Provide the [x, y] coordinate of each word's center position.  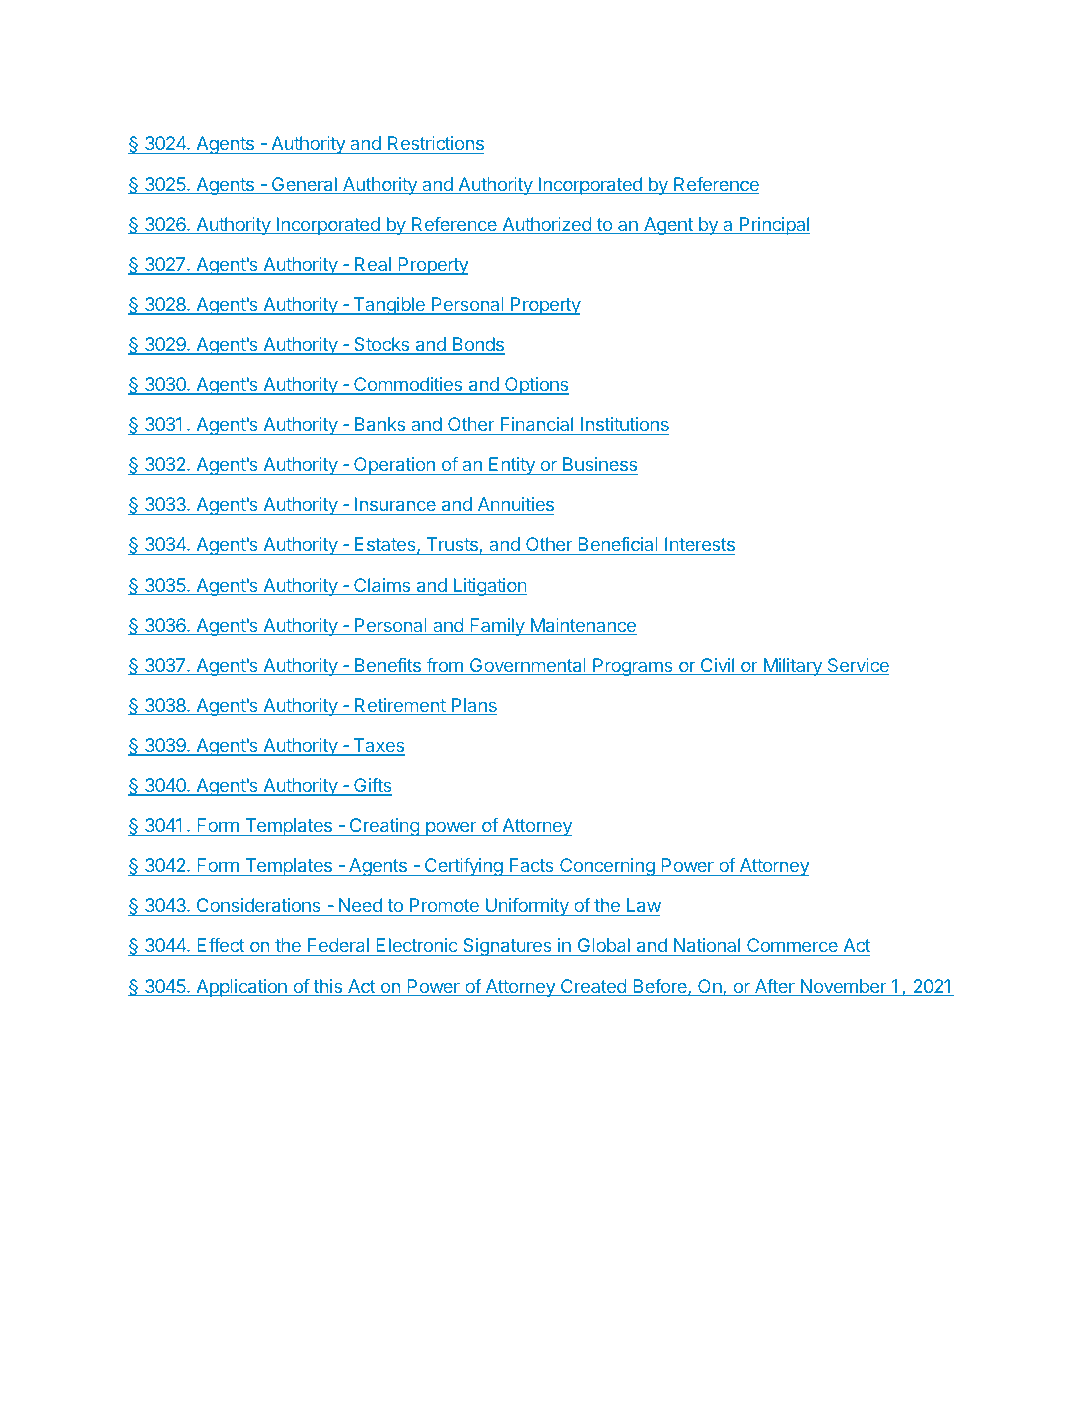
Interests [699, 546]
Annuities [514, 506]
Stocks [382, 345]
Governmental [528, 666]
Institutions [625, 424]
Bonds [477, 345]
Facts [532, 865]
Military [792, 667]
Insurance [395, 506]
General [304, 185]
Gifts [372, 786]
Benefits [387, 666]
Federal [338, 947]
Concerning [607, 867]
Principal [773, 226]
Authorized [546, 225]
